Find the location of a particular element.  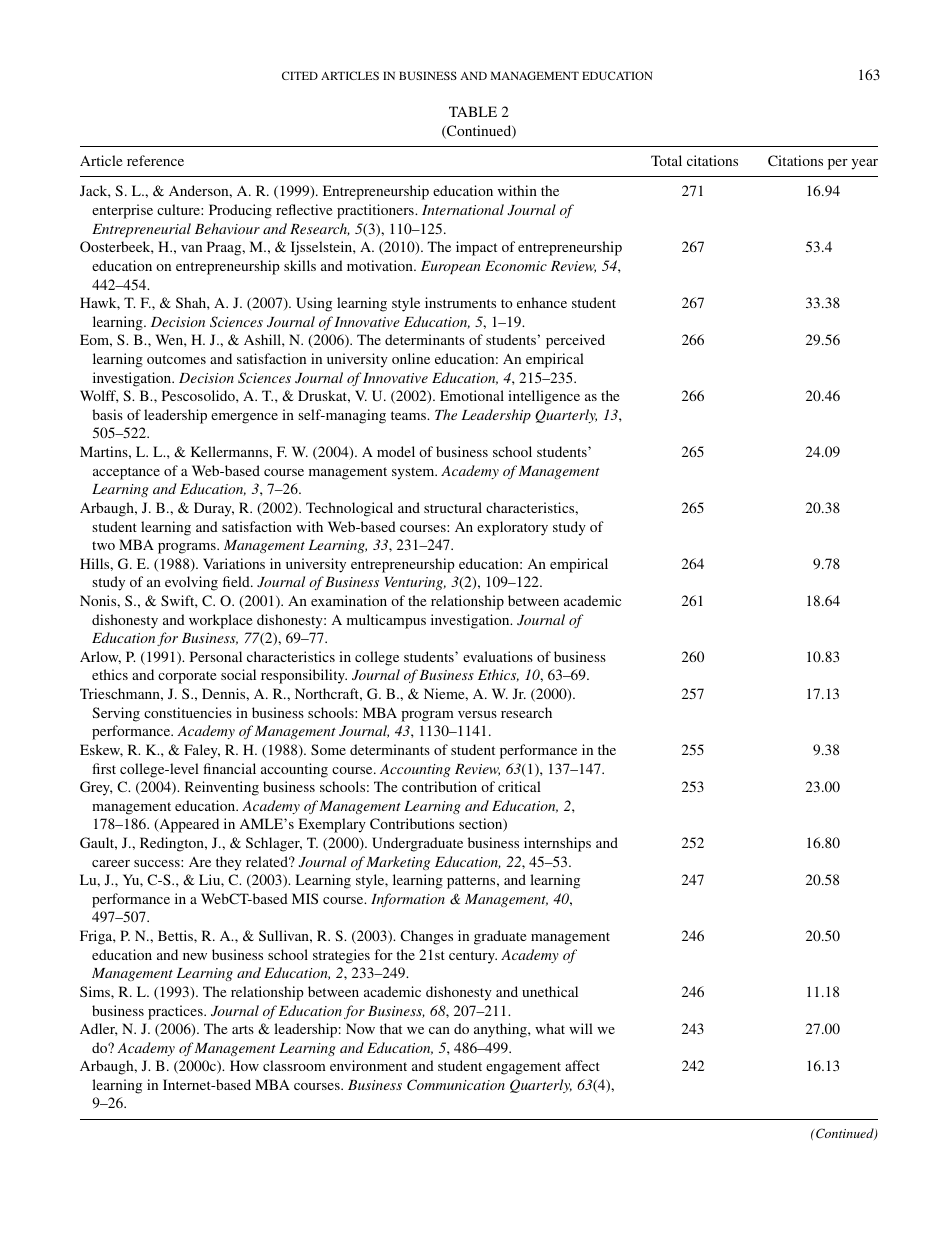

evolving is located at coordinates (191, 583).
